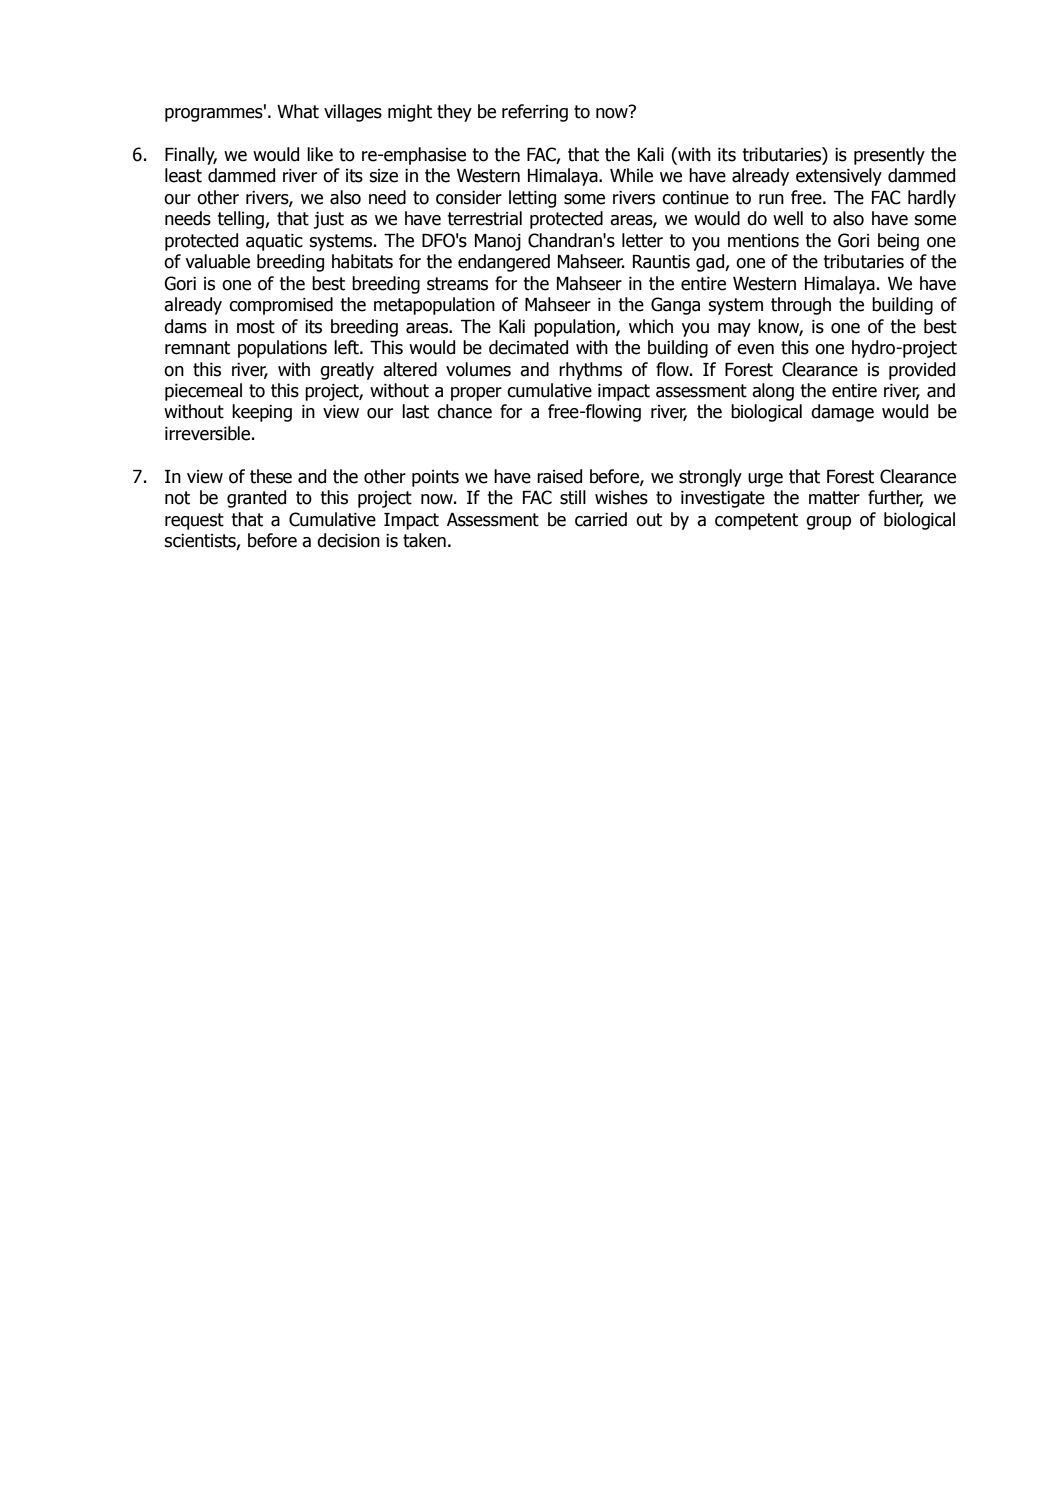 The image size is (1057, 1495). Describe the element at coordinates (203, 392) in the document. I see `piecemeal` at that location.
